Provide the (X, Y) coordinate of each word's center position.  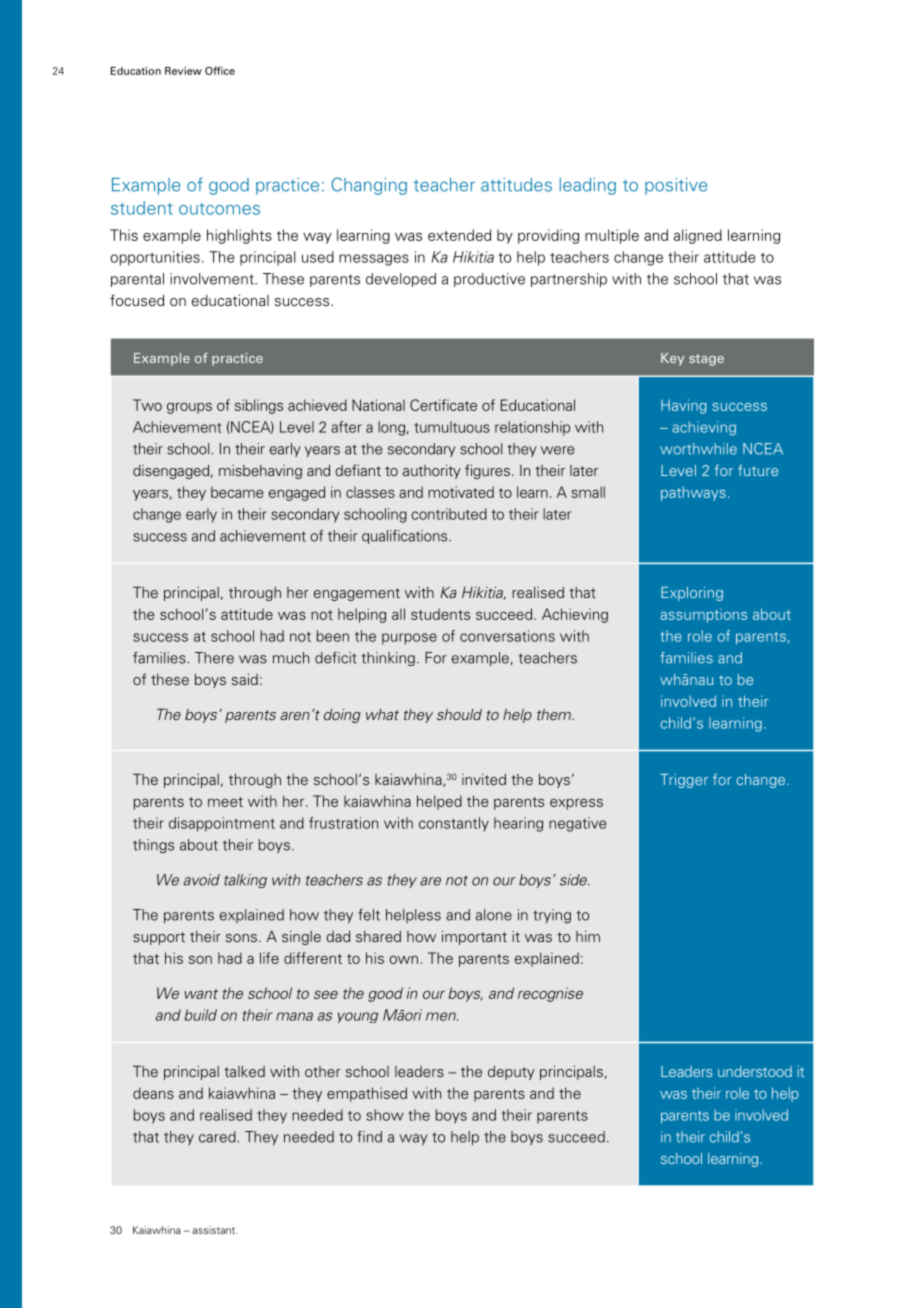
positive (676, 186)
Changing (369, 186)
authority (432, 472)
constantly (454, 824)
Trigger (684, 781)
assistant (214, 1230)
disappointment (222, 824)
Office (220, 70)
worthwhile (698, 449)
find (369, 1137)
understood (755, 1071)
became (237, 492)
